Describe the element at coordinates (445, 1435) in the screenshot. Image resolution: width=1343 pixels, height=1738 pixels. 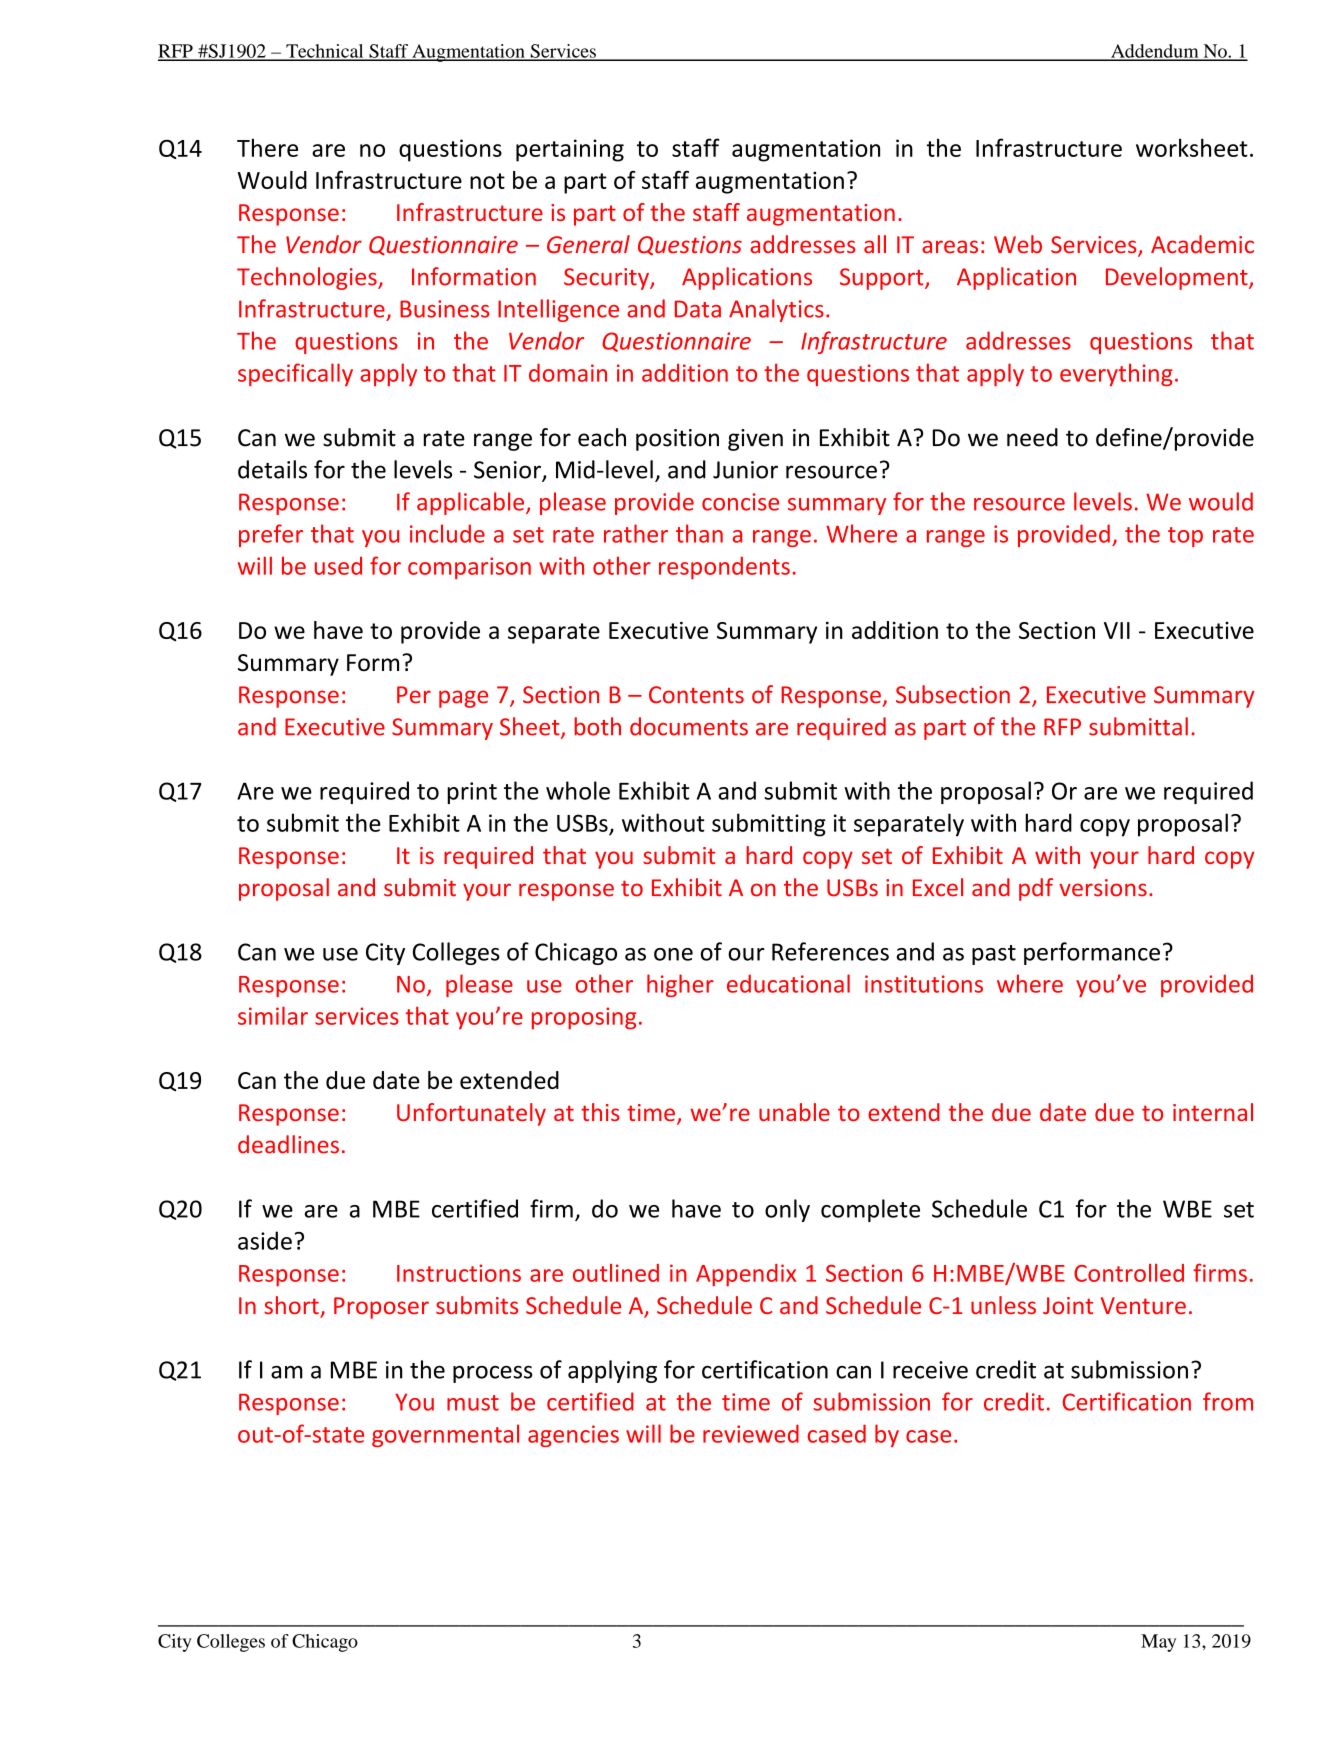
I see `governmental` at that location.
